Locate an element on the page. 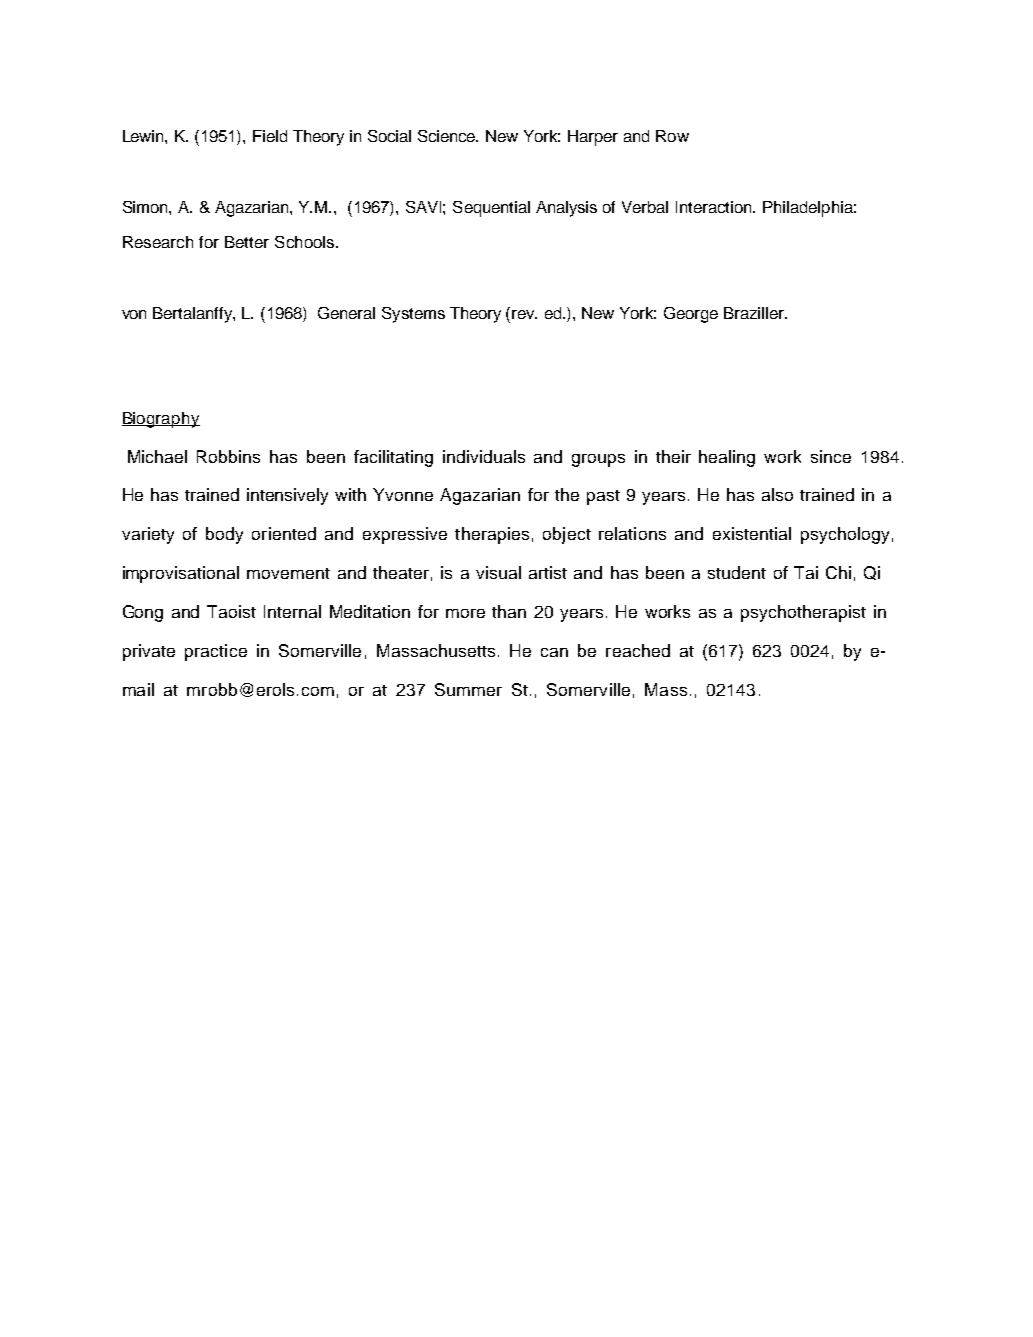  Summer is located at coordinates (468, 689).
